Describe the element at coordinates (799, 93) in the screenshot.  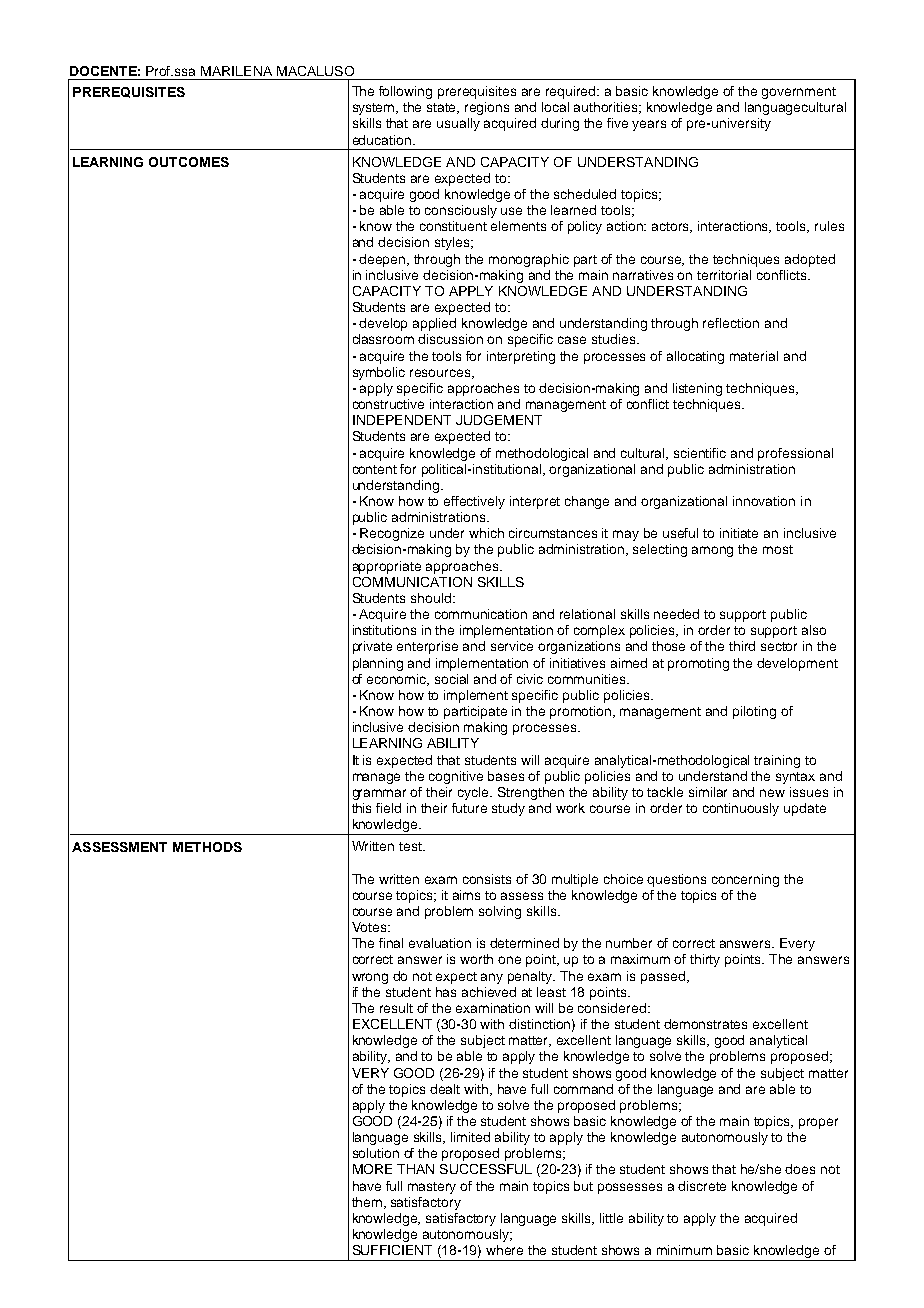
I see `government` at that location.
